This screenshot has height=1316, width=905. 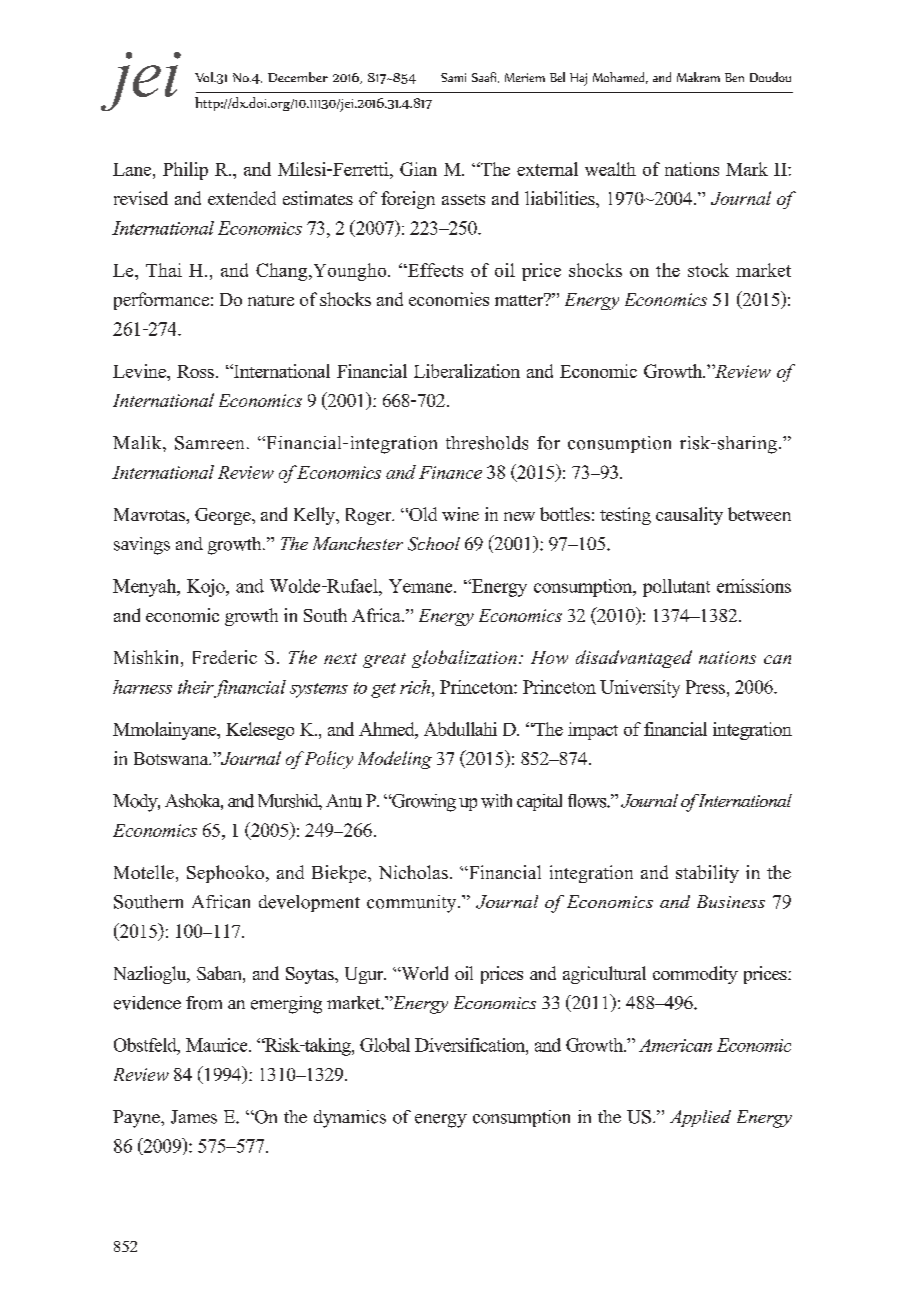 I want to click on Diversification, so click(x=471, y=1045).
